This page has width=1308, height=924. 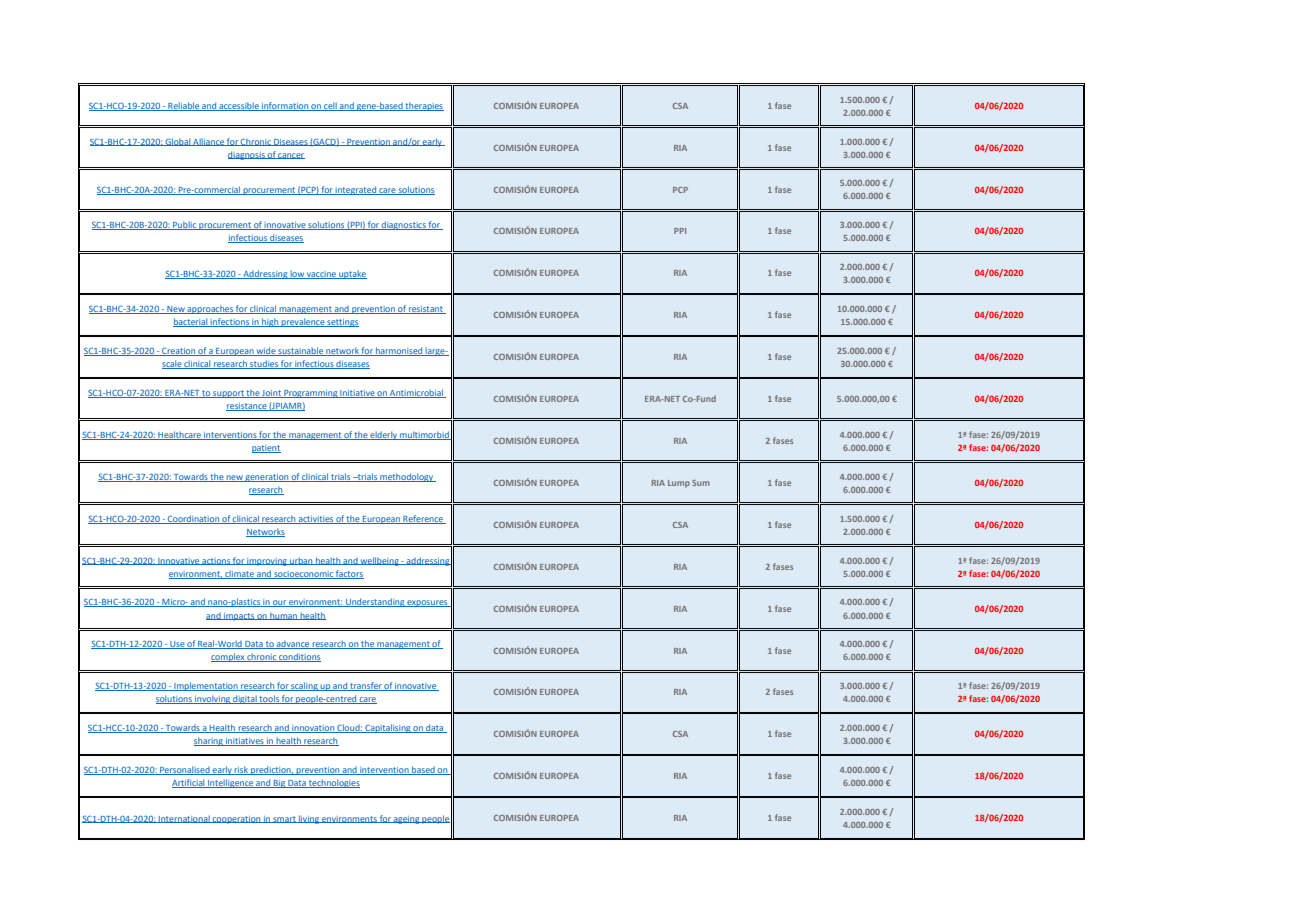 What do you see at coordinates (679, 484) in the page?
I see `Lump` at bounding box center [679, 484].
